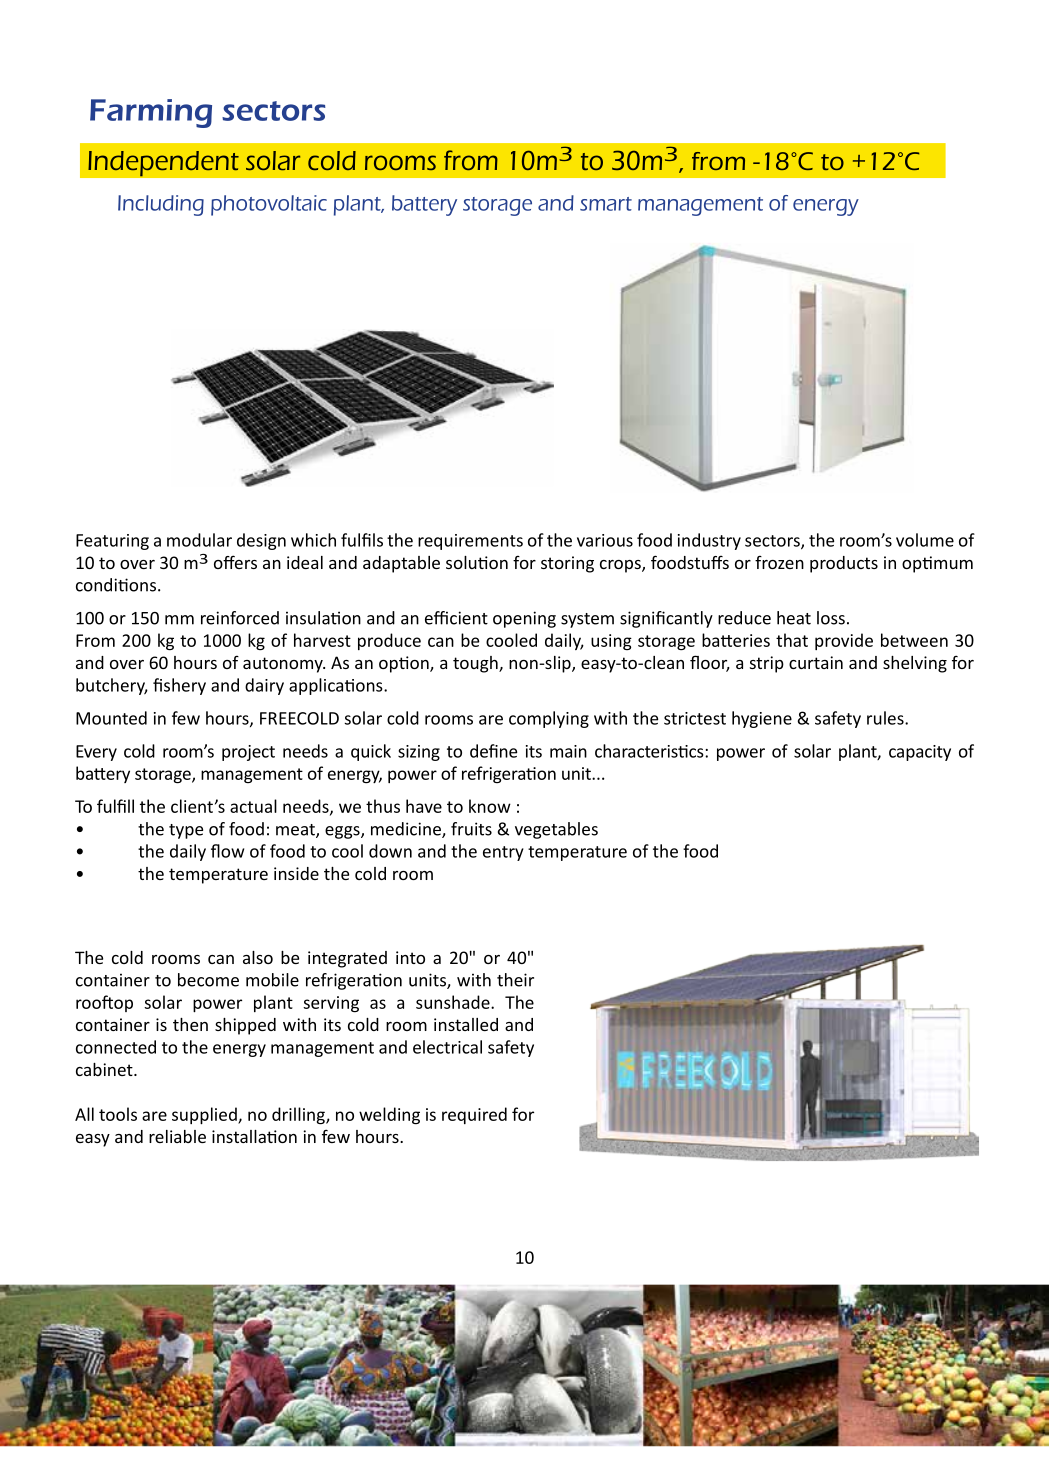  What do you see at coordinates (524, 619) in the document?
I see `opening` at bounding box center [524, 619].
